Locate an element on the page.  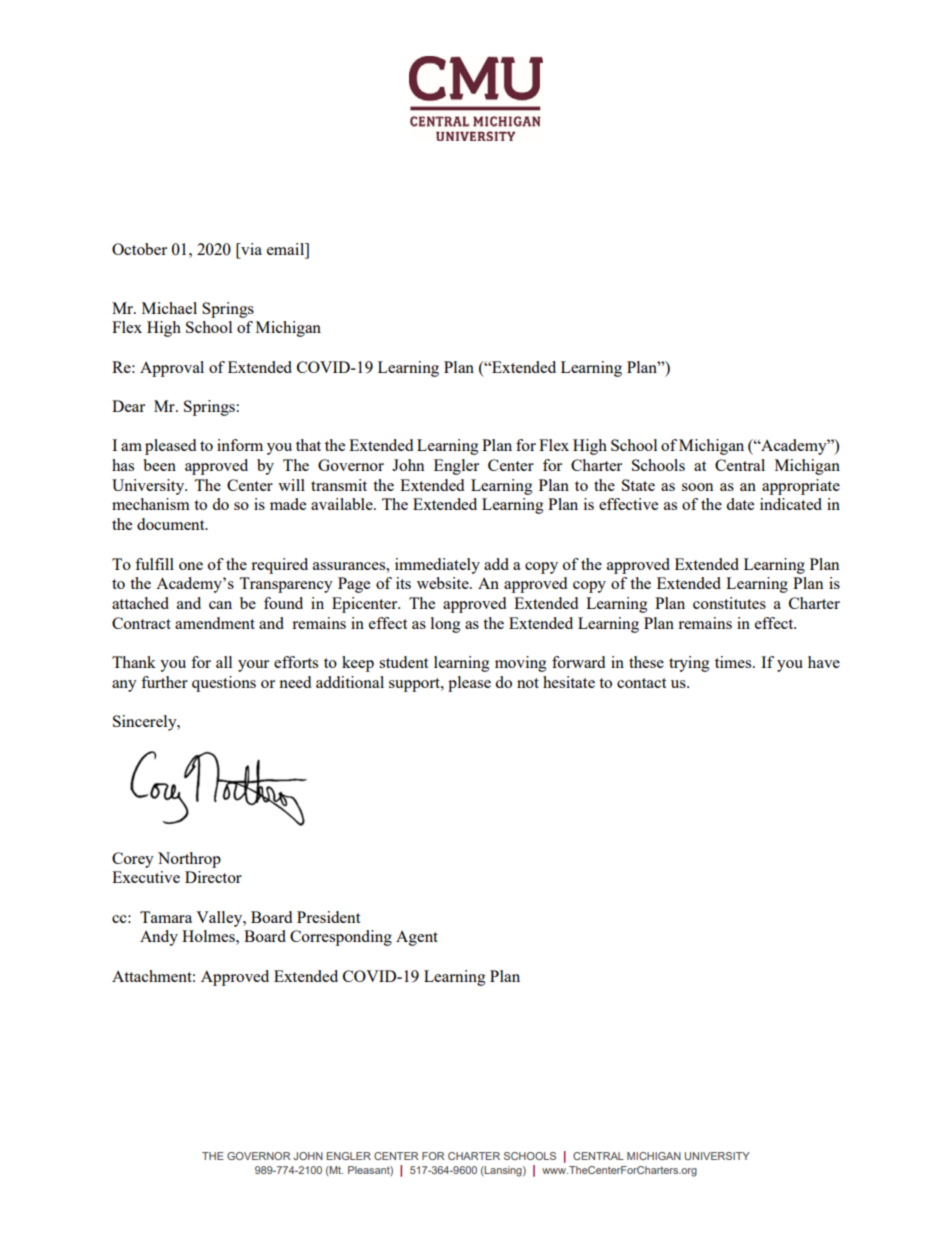
website is located at coordinates (444, 583).
